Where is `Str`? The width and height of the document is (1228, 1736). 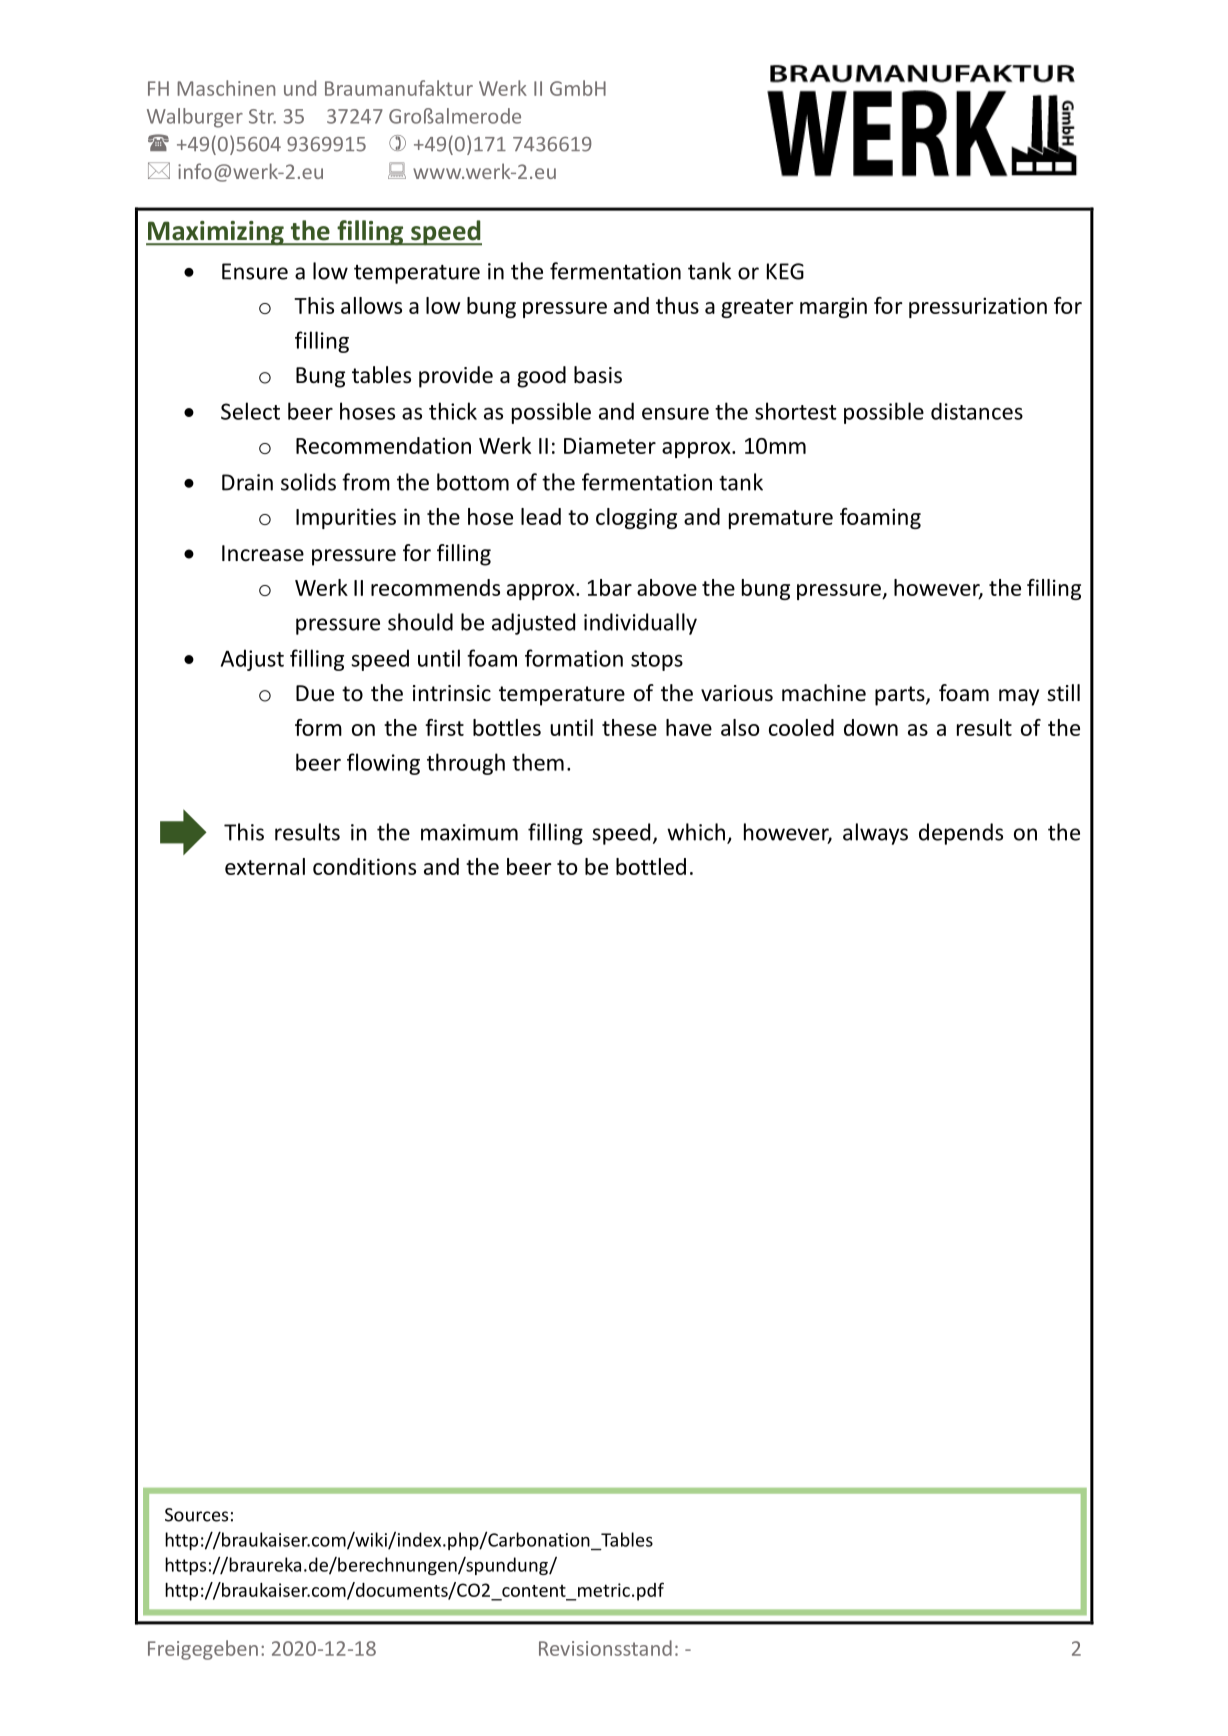
Str is located at coordinates (262, 116).
